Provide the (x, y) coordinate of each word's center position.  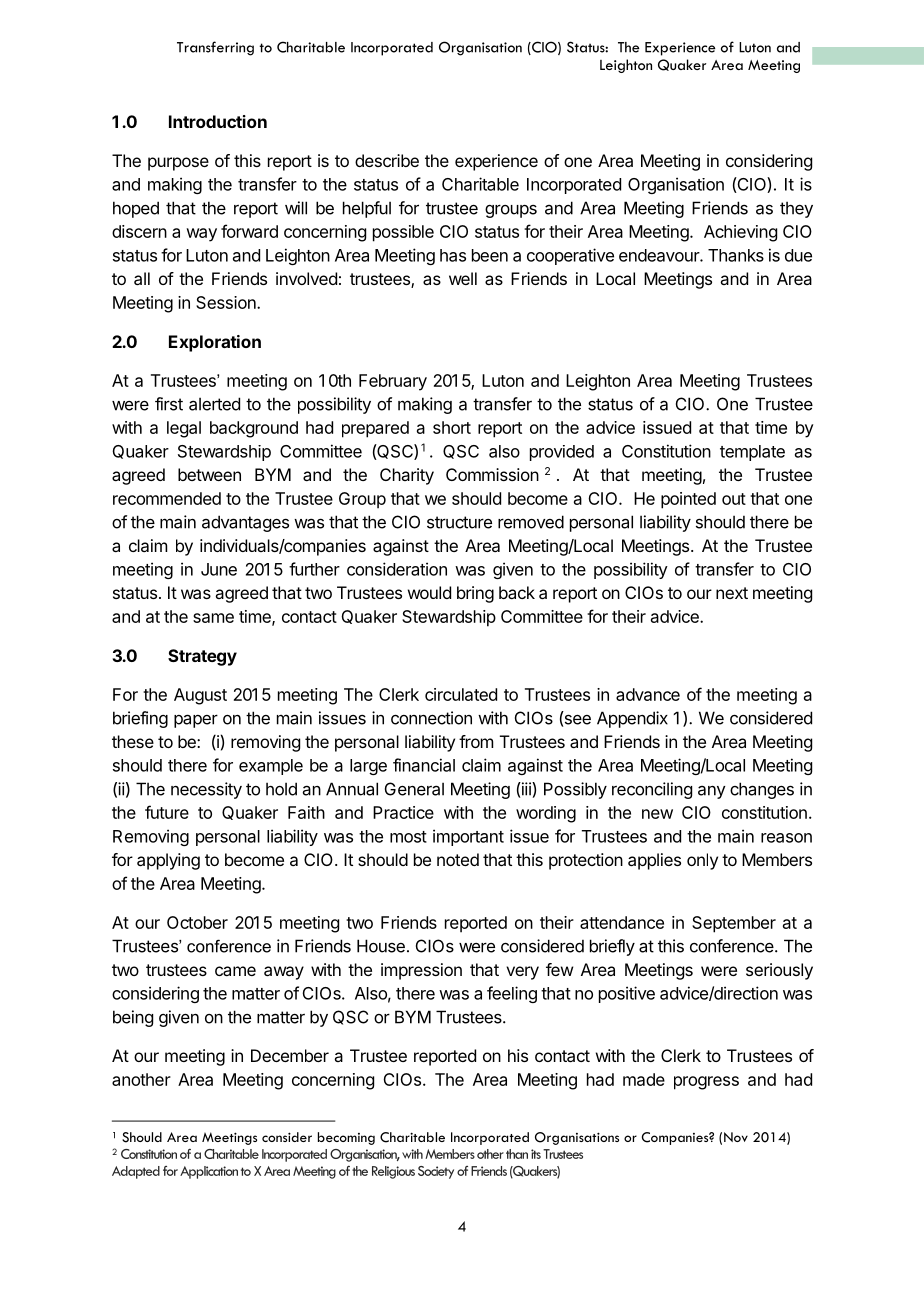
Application (209, 1172)
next (732, 593)
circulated (461, 694)
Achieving (740, 233)
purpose (178, 164)
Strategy (202, 657)
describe (387, 160)
